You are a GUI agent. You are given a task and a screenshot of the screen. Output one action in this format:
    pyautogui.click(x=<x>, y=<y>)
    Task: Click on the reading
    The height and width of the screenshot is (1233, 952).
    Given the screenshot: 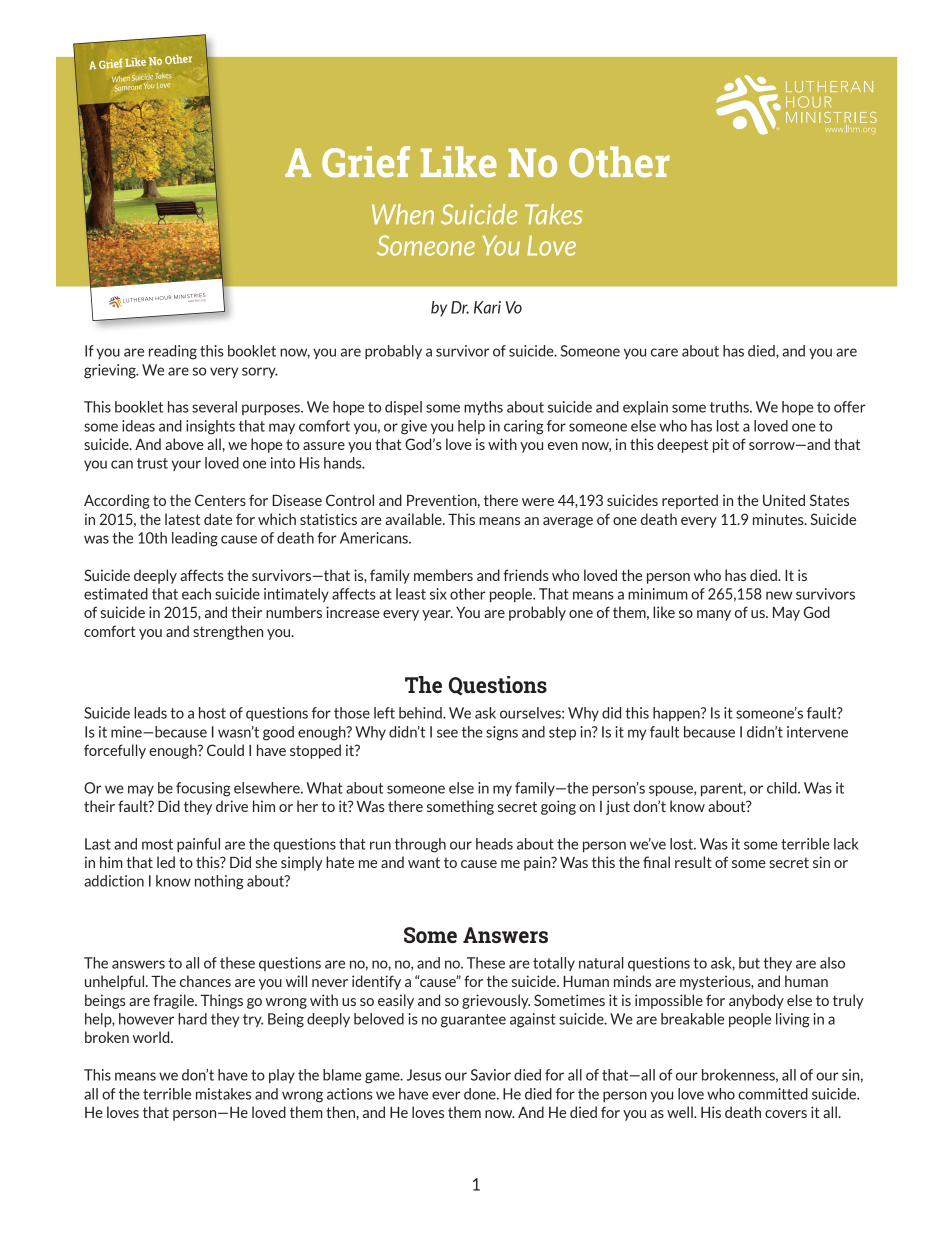 What is the action you would take?
    pyautogui.click(x=173, y=352)
